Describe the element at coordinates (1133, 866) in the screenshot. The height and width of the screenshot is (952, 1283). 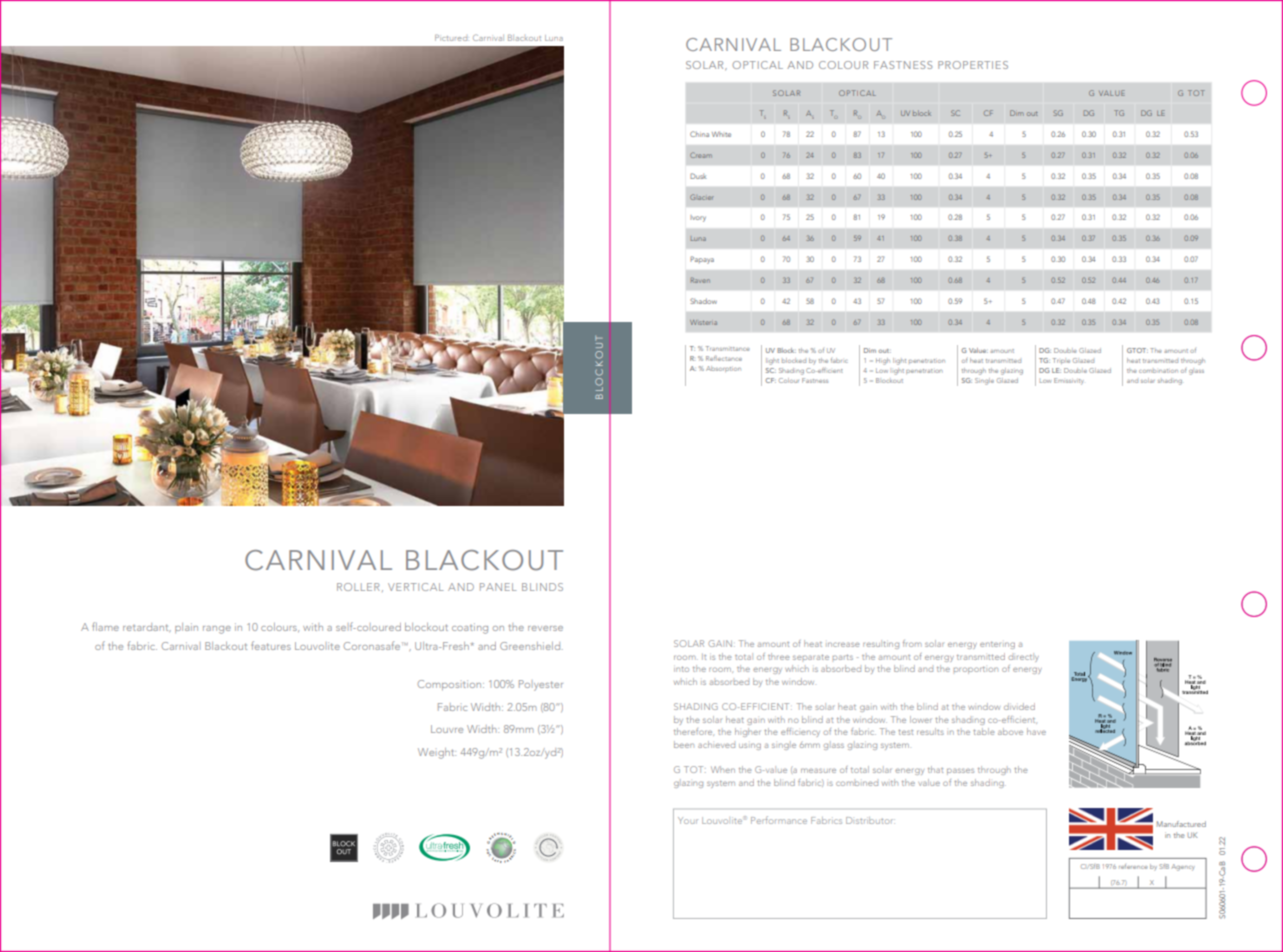
I see `reference` at that location.
